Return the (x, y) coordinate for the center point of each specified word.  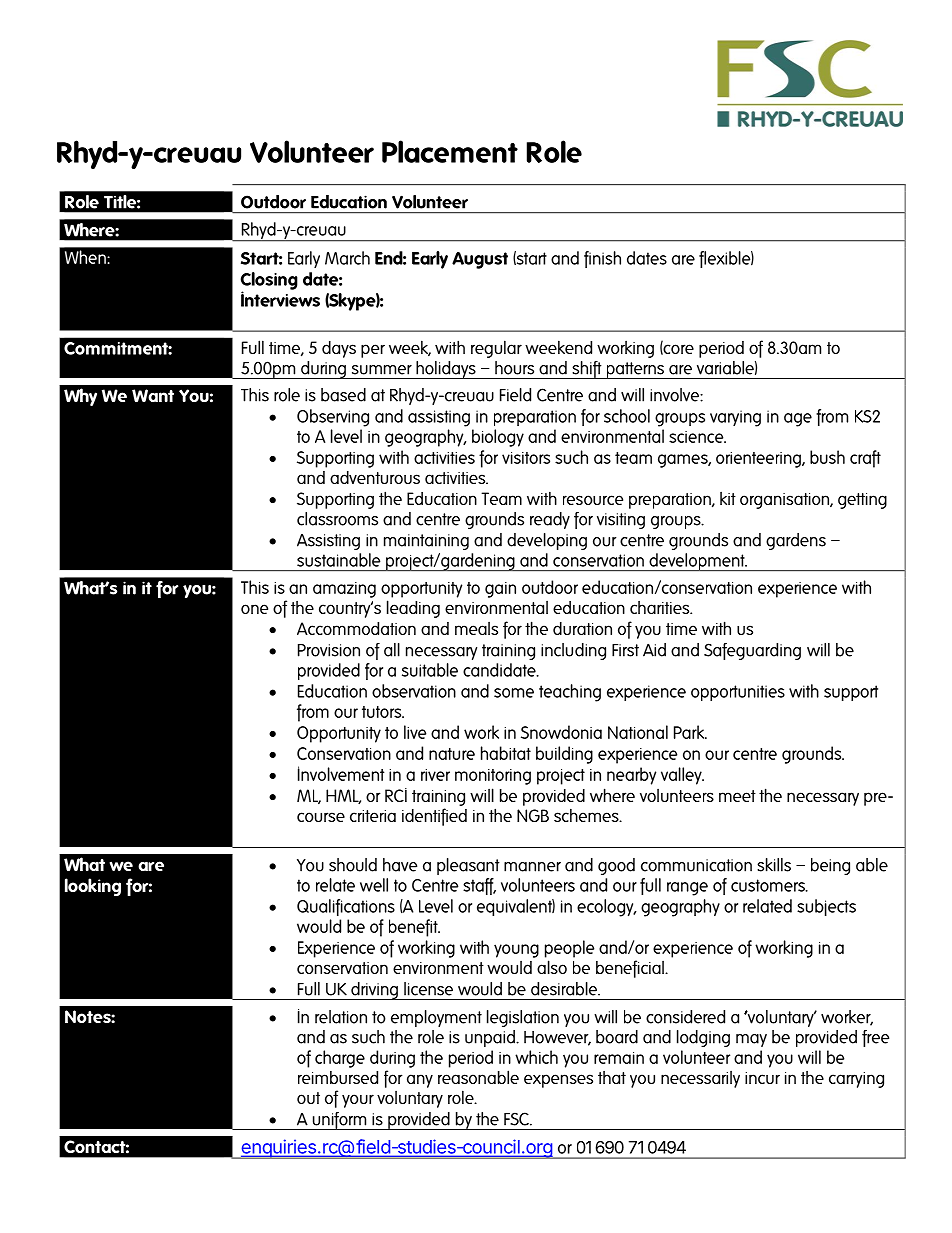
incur (762, 1078)
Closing (269, 282)
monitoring (493, 777)
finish (602, 259)
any (420, 1081)
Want (153, 395)
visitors (526, 458)
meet (737, 796)
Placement (450, 151)
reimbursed (338, 1077)
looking (93, 887)
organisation (785, 501)
